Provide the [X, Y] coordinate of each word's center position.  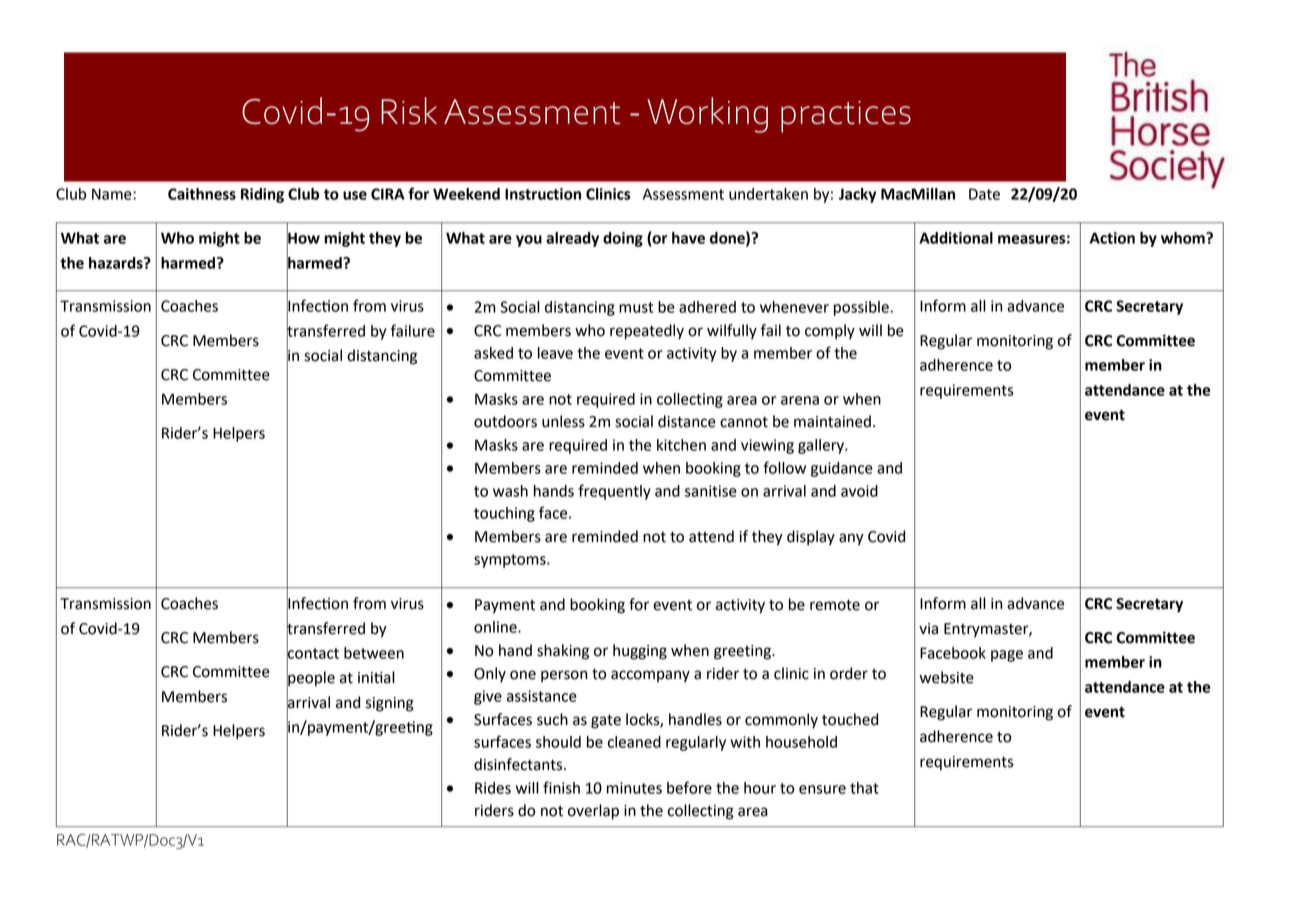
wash [510, 491]
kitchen [681, 445]
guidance [842, 469]
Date [984, 194]
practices [846, 116]
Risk [409, 110]
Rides [493, 788]
